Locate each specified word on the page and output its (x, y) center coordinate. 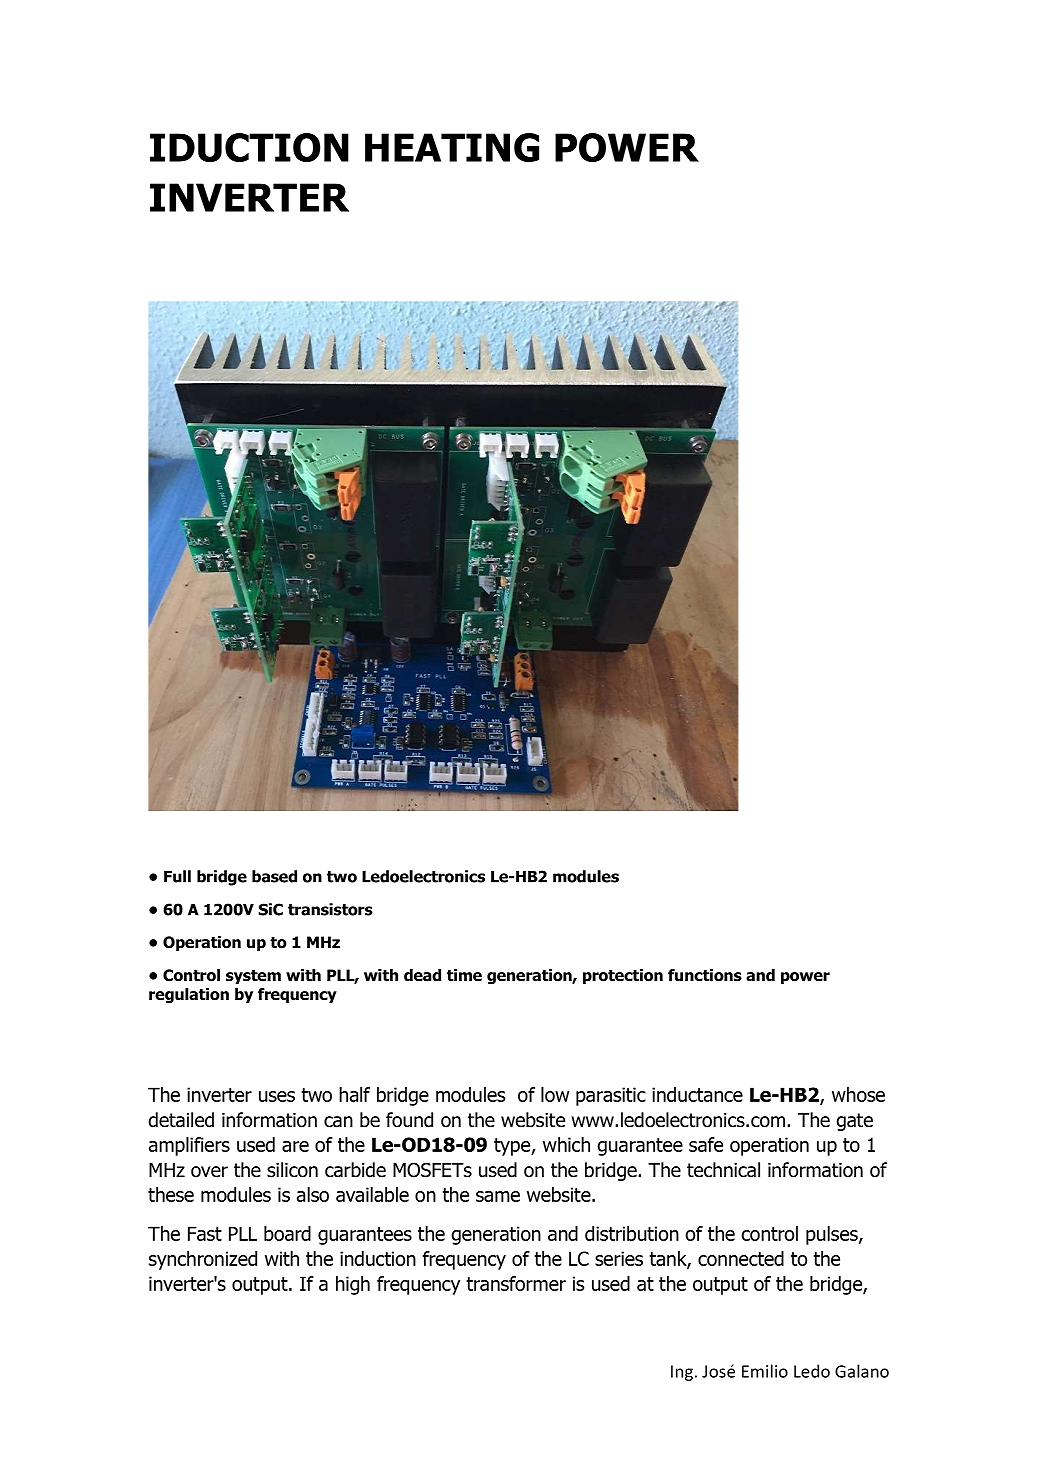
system (253, 977)
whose (858, 1094)
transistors (330, 909)
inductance (697, 1094)
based (274, 876)
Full (177, 876)
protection (623, 976)
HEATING (452, 147)
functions (705, 975)
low (555, 1094)
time (464, 975)
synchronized (203, 1260)
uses (277, 1096)
